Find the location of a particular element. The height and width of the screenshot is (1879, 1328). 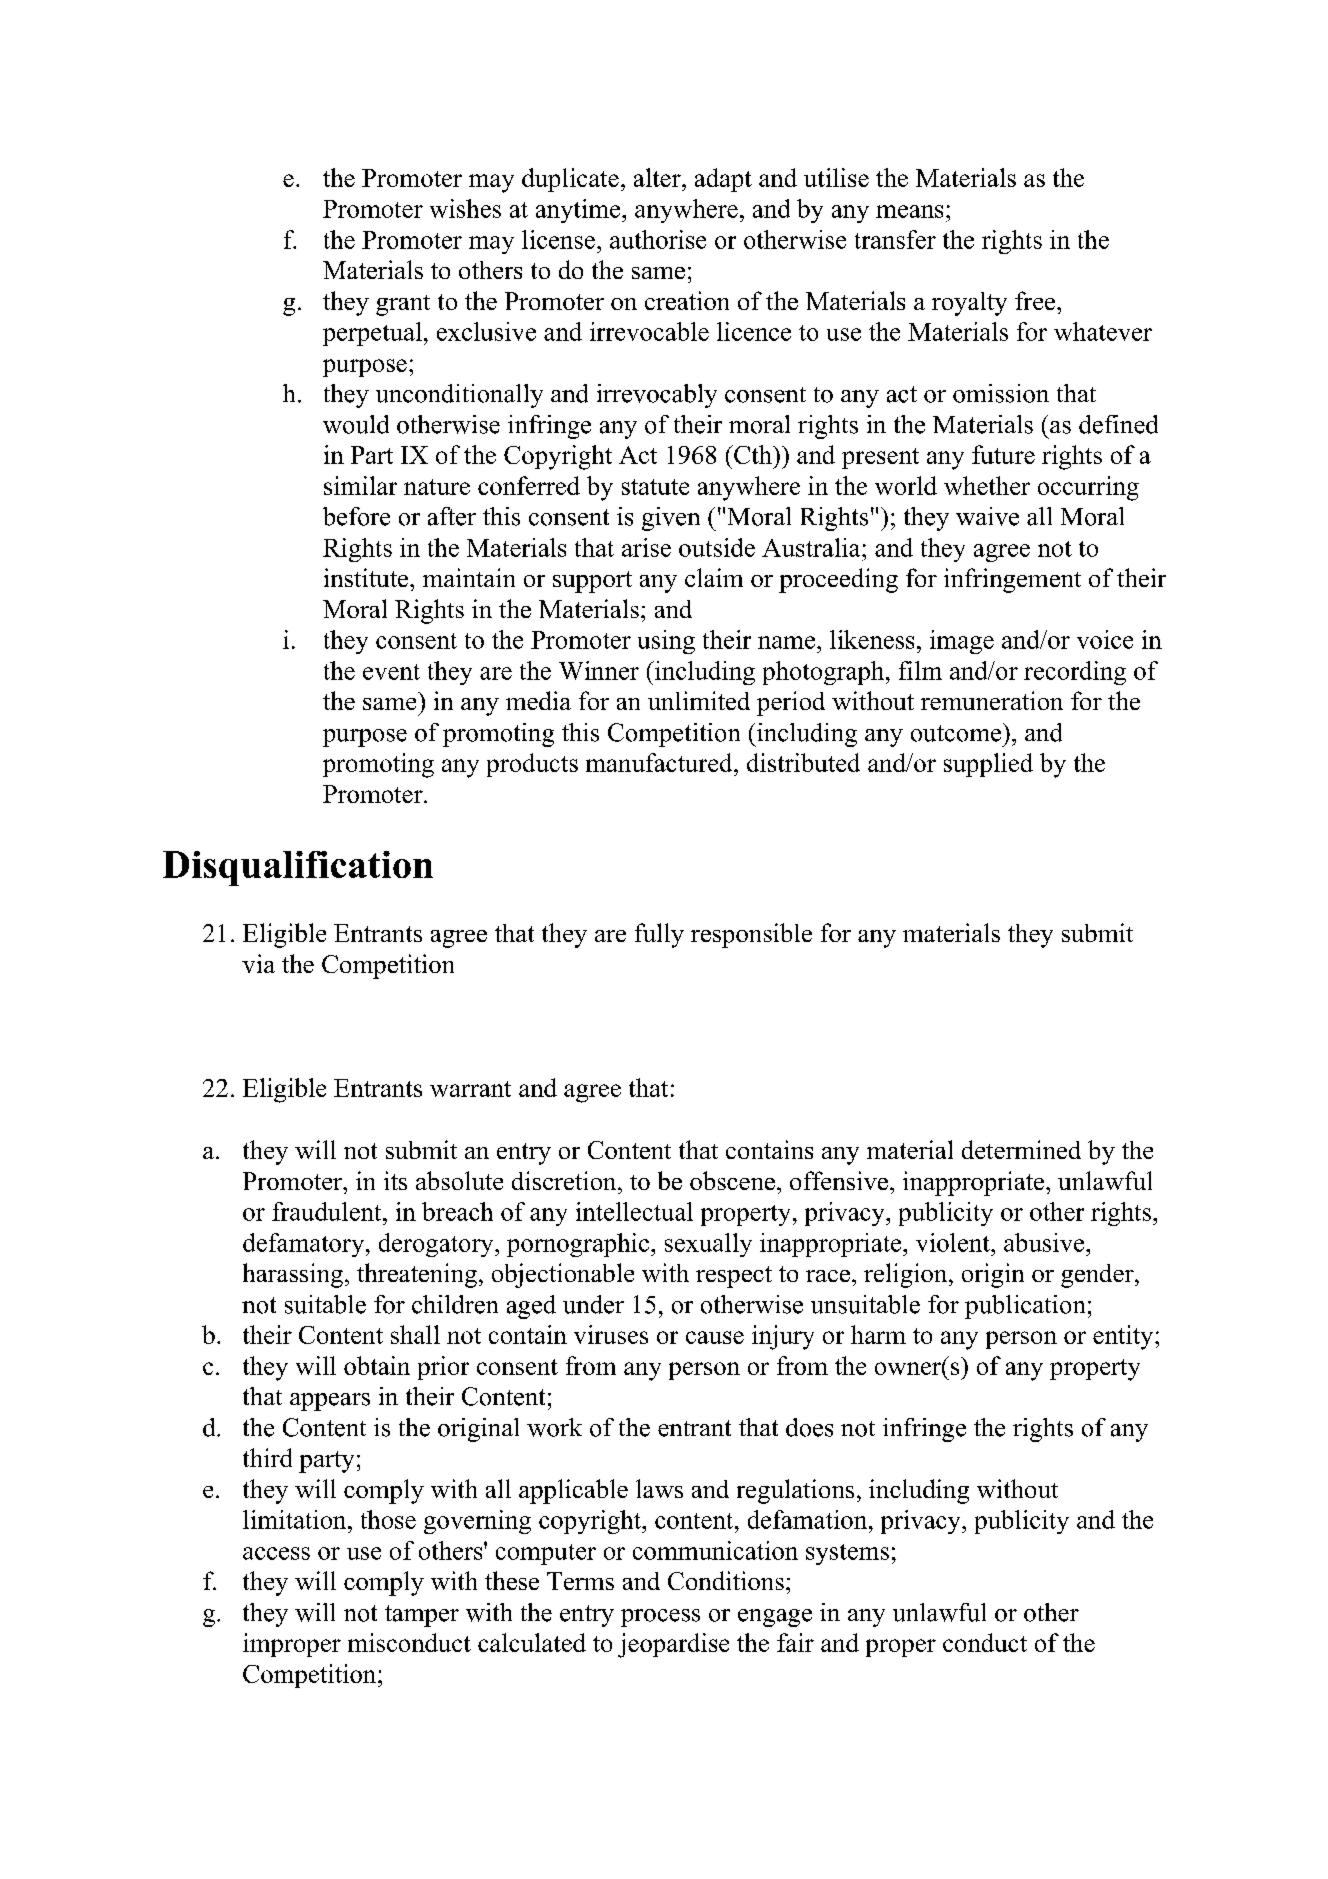

its is located at coordinates (395, 1180).
